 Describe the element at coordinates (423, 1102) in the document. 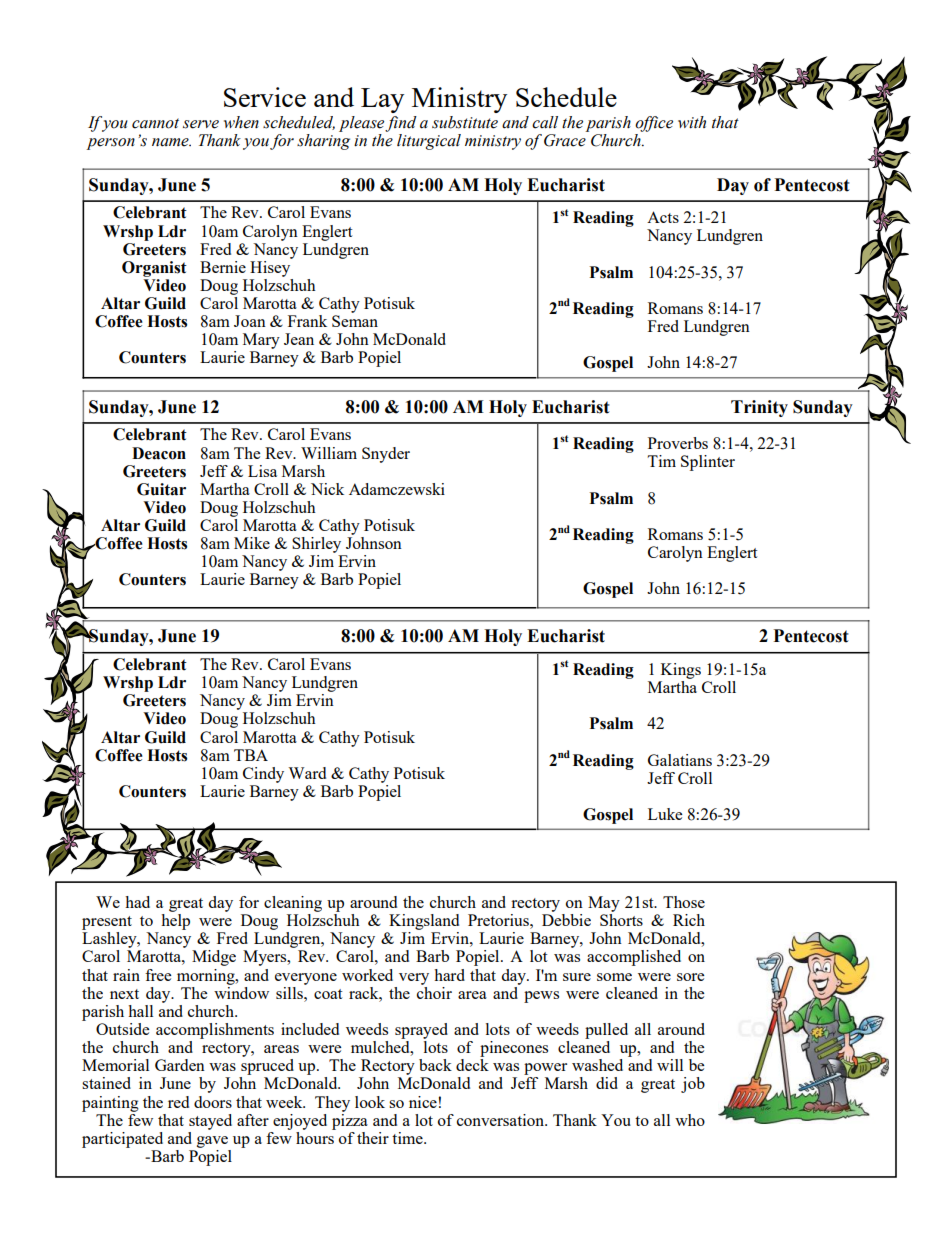

I see `nice` at that location.
